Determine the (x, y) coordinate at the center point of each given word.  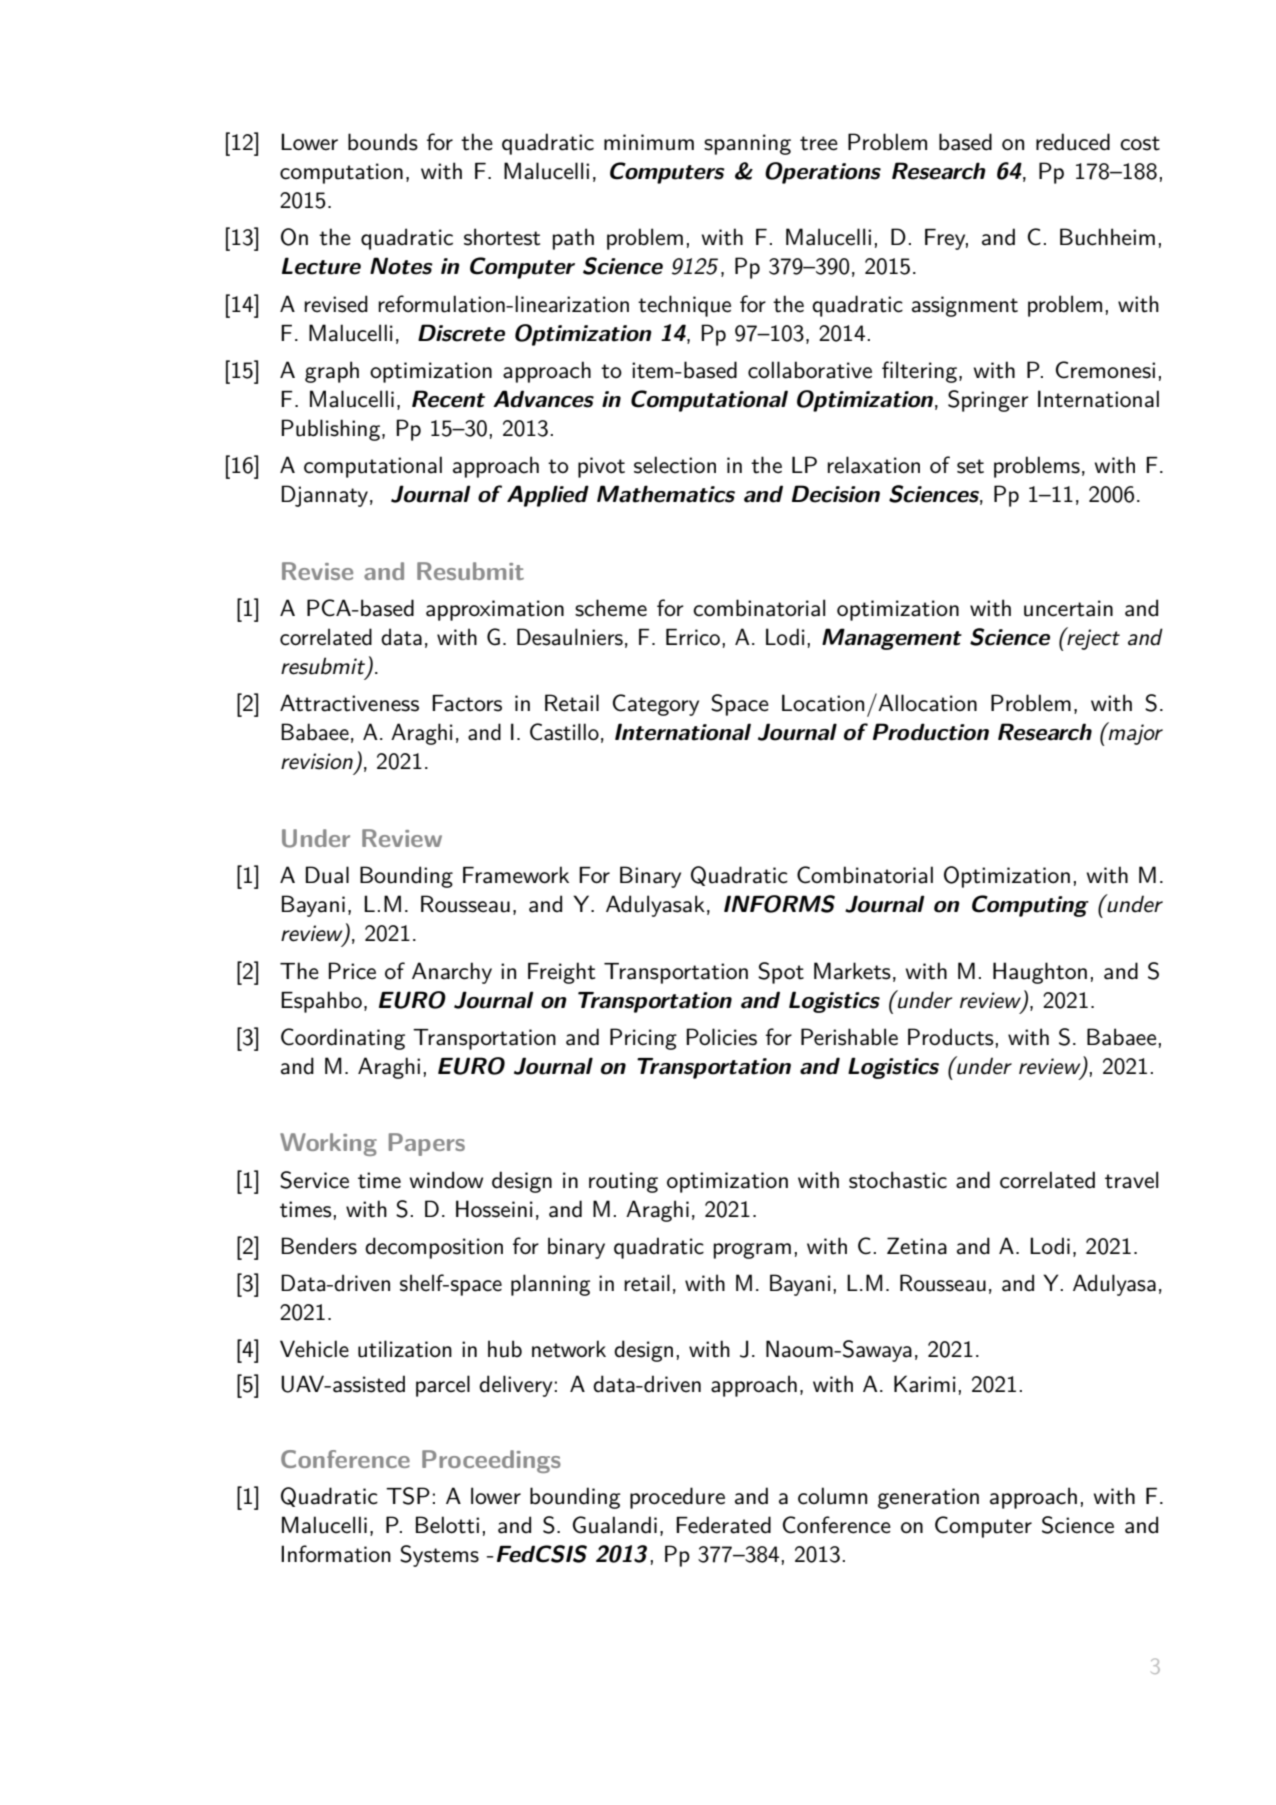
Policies (721, 1037)
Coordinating (343, 1039)
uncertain (1068, 608)
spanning (747, 144)
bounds (383, 142)
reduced (1073, 142)
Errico (694, 637)
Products (951, 1037)
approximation (495, 610)
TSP (408, 1496)
